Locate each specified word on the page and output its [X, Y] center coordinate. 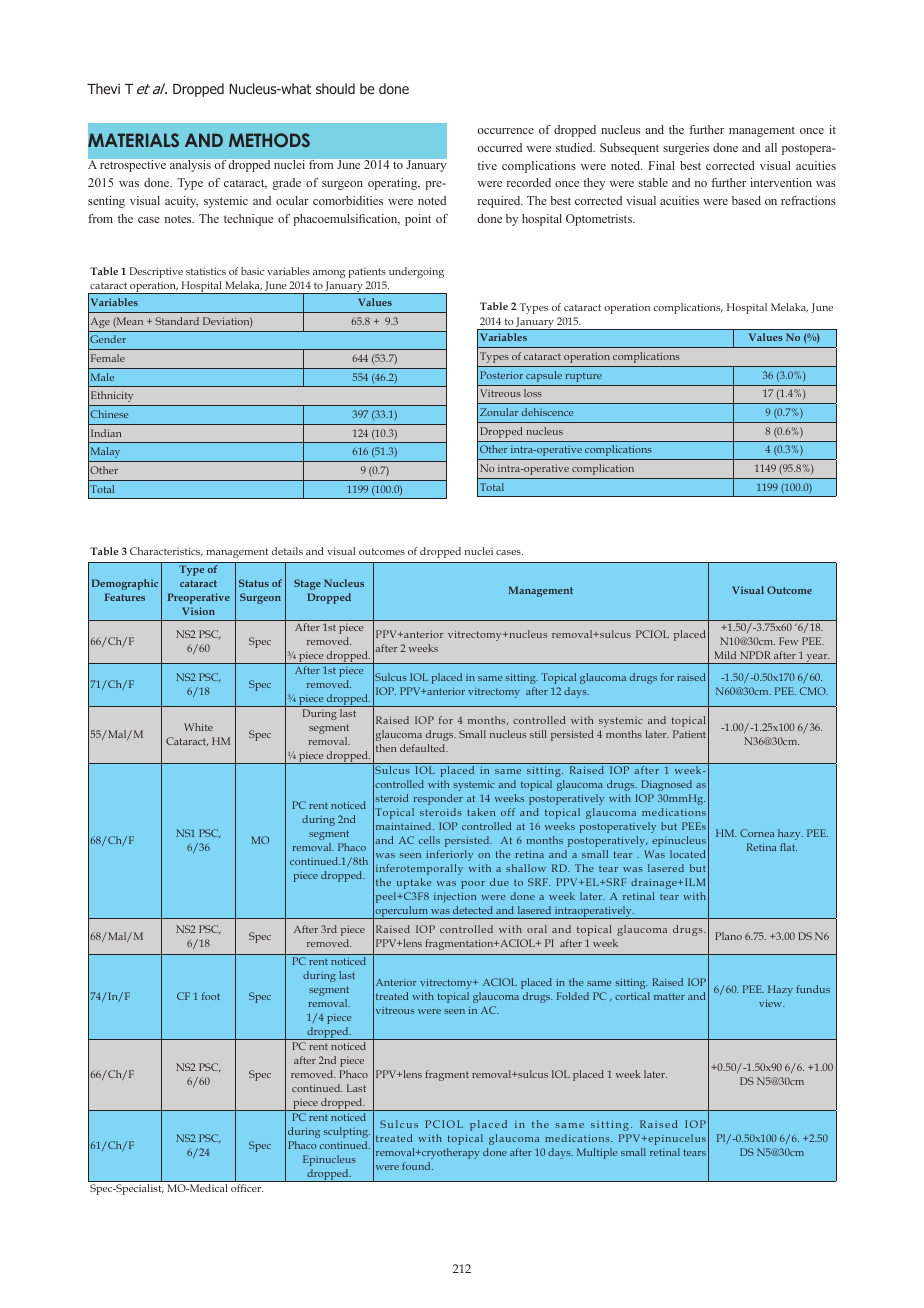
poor [473, 885]
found [417, 1166]
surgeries [686, 149]
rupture [583, 377]
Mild [725, 655]
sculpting [346, 1132]
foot [211, 996]
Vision [198, 611]
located [687, 854]
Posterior [501, 375]
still [538, 734]
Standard [177, 321]
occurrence [505, 131]
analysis [190, 166]
